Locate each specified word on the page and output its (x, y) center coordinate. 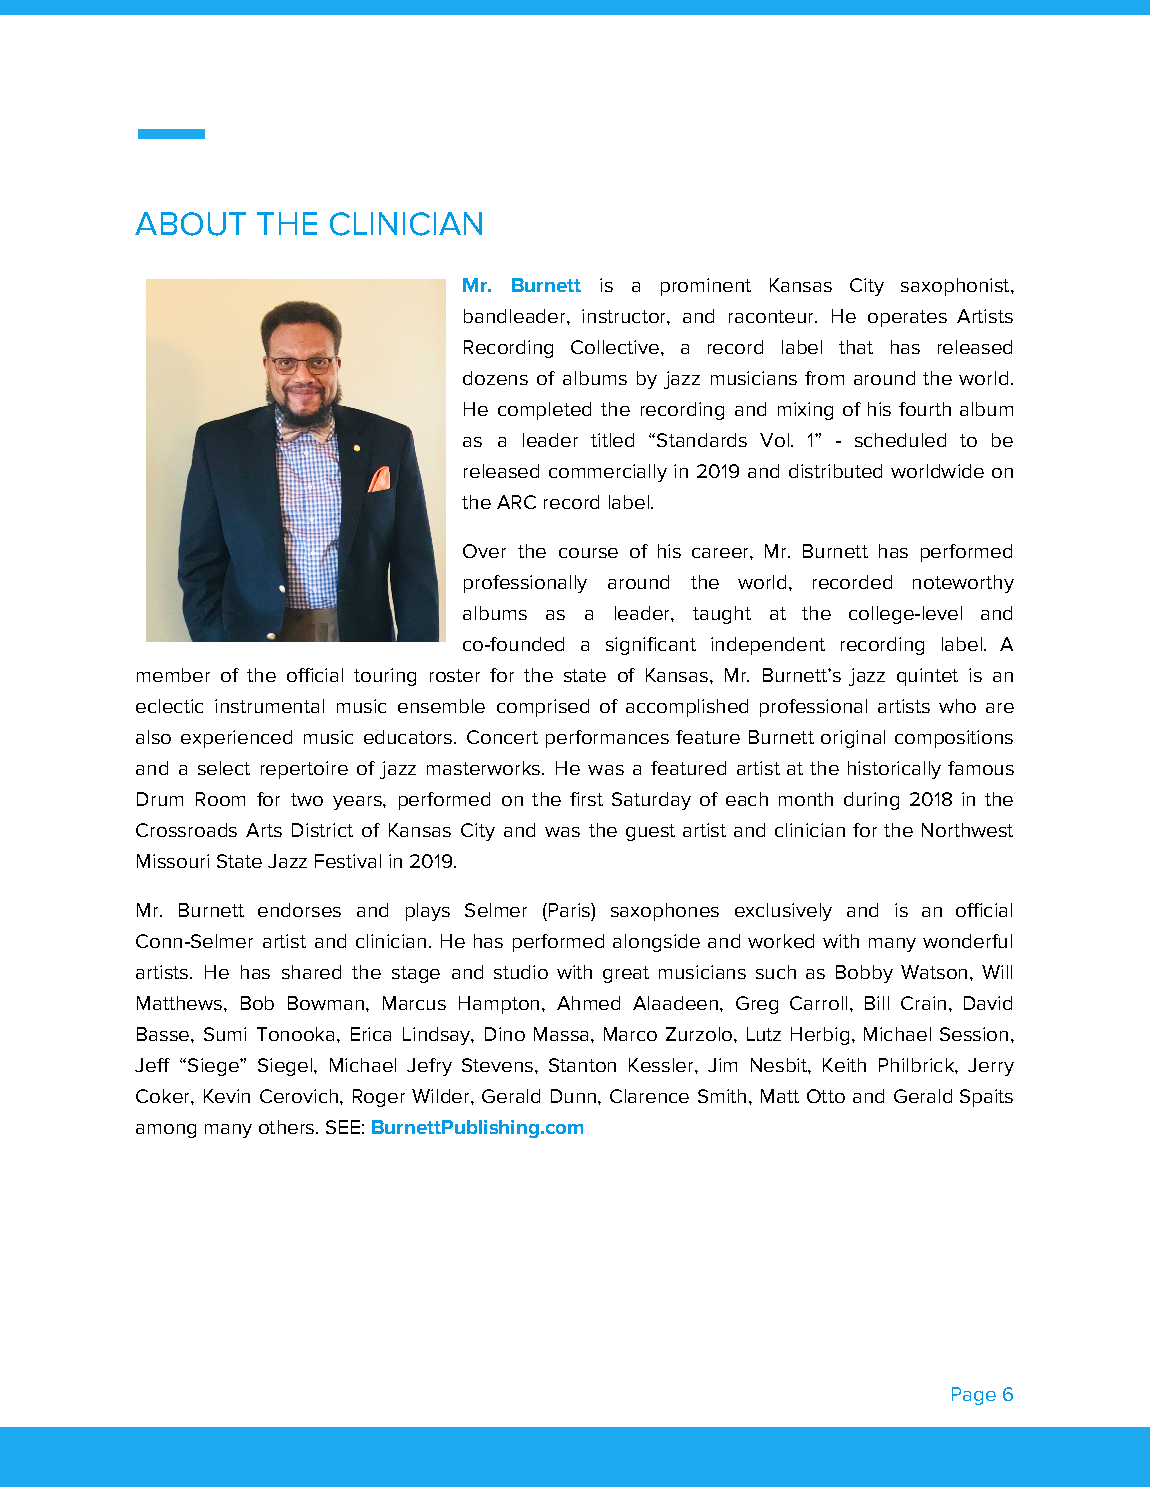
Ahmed (588, 1003)
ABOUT (190, 224)
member (173, 675)
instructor (625, 316)
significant (651, 646)
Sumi (225, 1034)
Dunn (573, 1096)
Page (974, 1396)
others (286, 1127)
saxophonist (956, 287)
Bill (877, 1003)
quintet (927, 677)
